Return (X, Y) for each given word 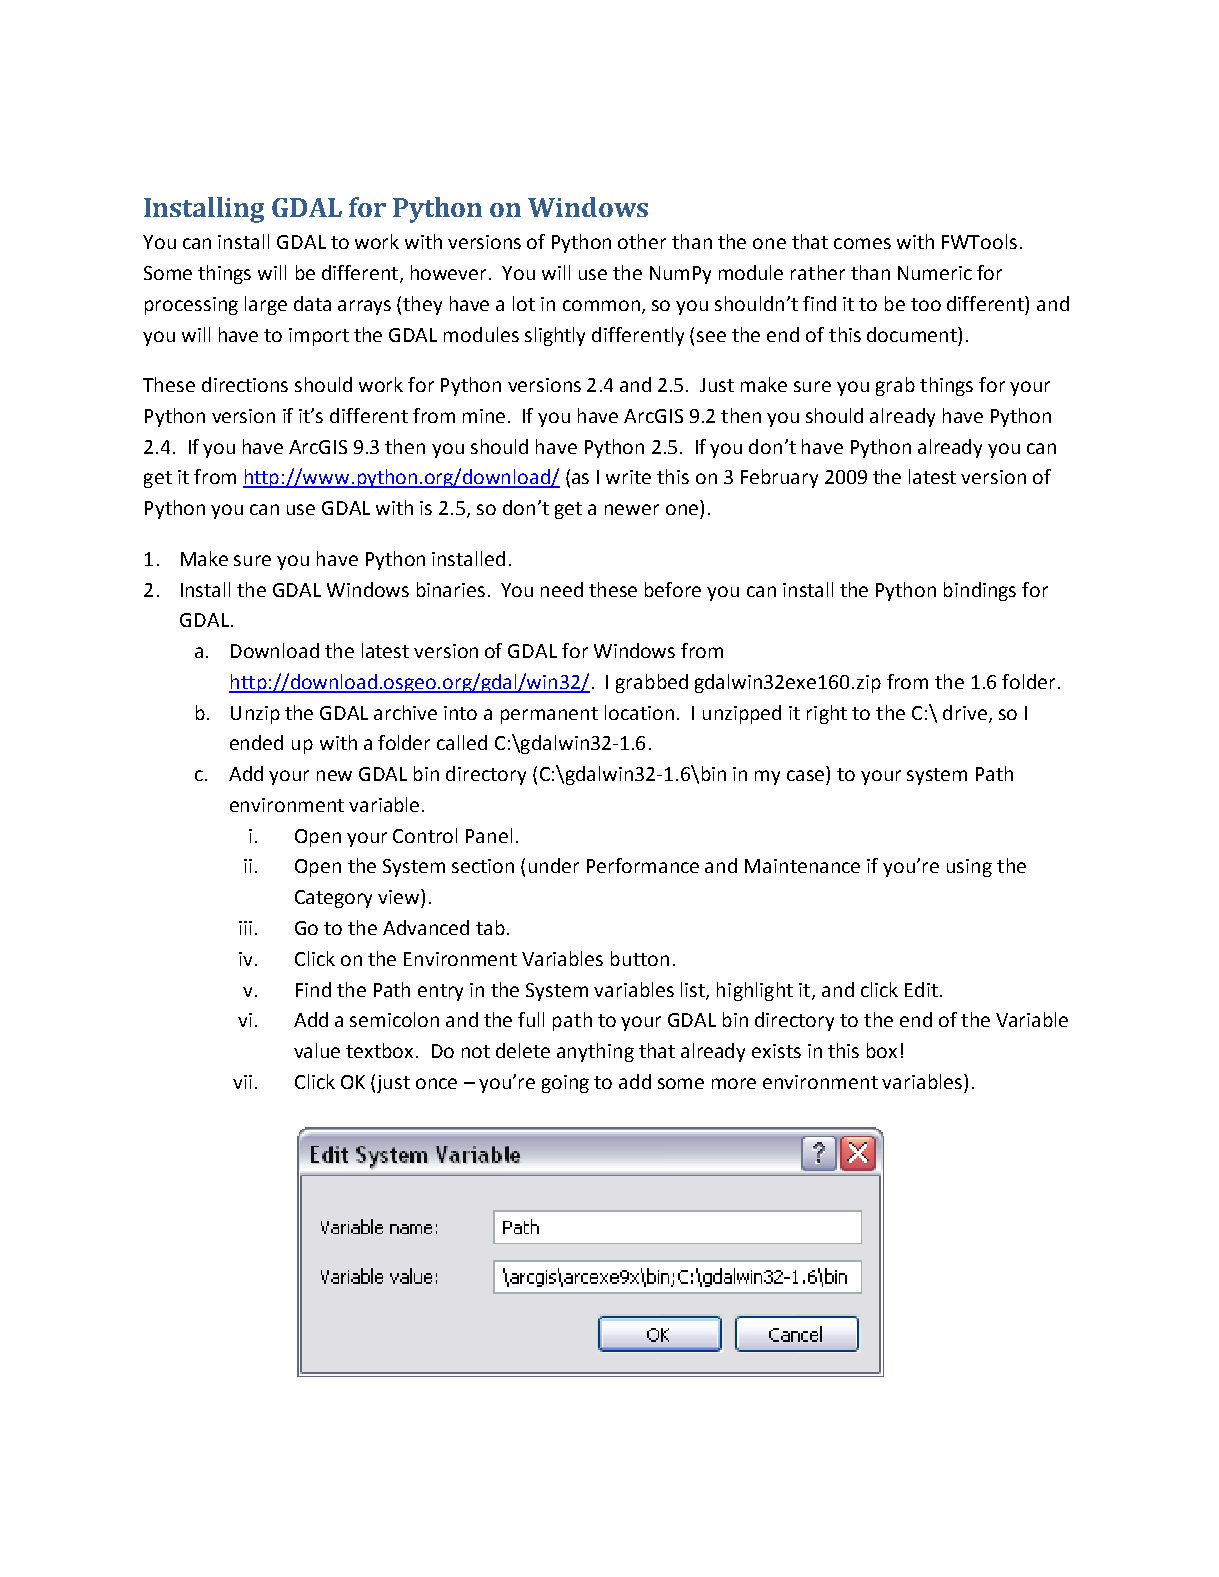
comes (862, 243)
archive (405, 712)
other (642, 241)
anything (595, 1052)
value (317, 1050)
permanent (549, 715)
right (827, 714)
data (312, 303)
